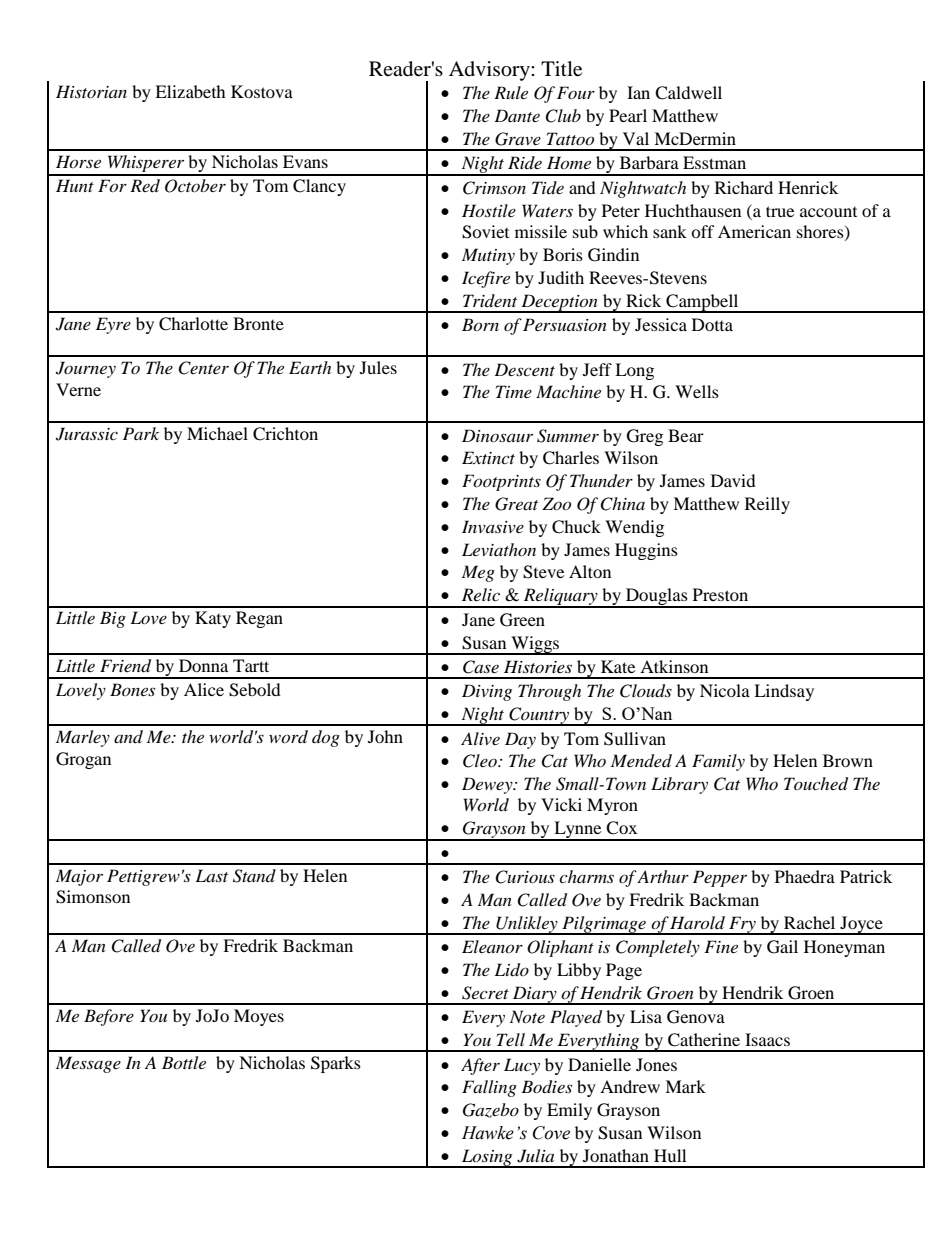 Image resolution: width=952 pixels, height=1233 pixels. Describe the element at coordinates (184, 1062) in the screenshot. I see `Bottle` at that location.
